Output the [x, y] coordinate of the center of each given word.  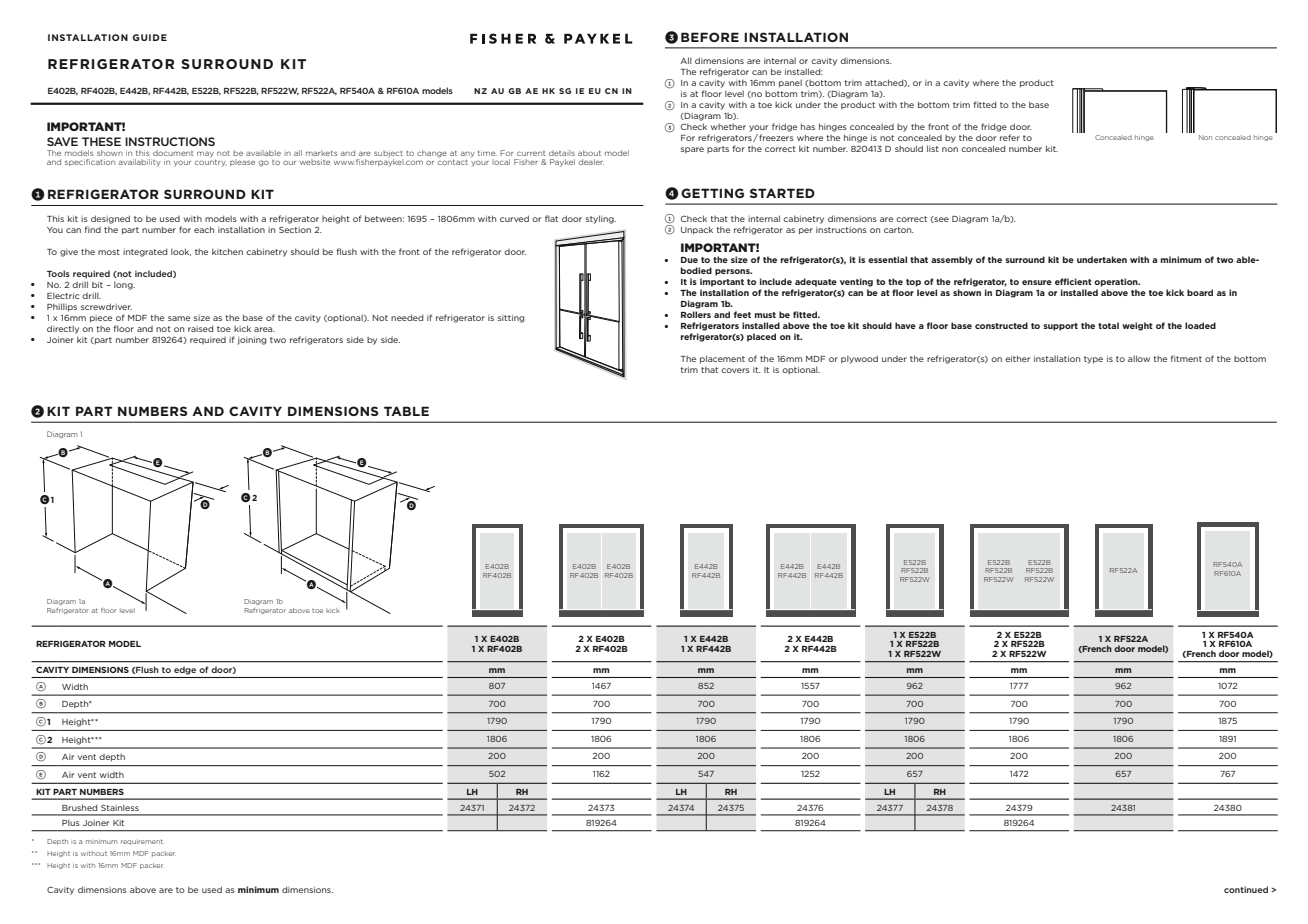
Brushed [79, 807]
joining [252, 341]
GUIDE [149, 37]
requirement [142, 842]
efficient [1073, 281]
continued [1246, 889]
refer [1010, 137]
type [1093, 360]
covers [735, 370]
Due [689, 260]
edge [185, 671]
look [181, 252]
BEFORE [710, 37]
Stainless [120, 807]
